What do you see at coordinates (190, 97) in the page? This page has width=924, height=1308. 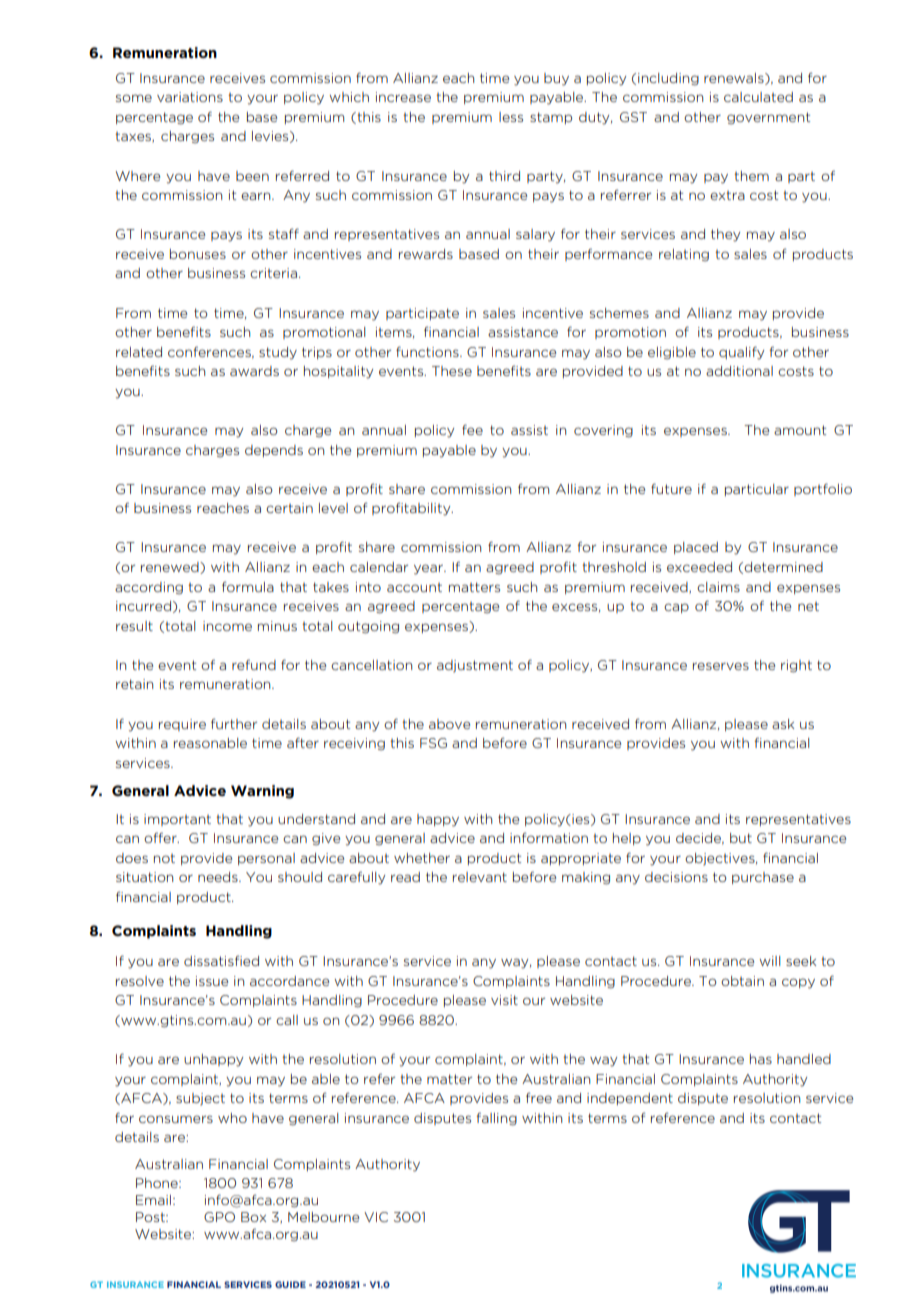 I see `variations` at bounding box center [190, 97].
